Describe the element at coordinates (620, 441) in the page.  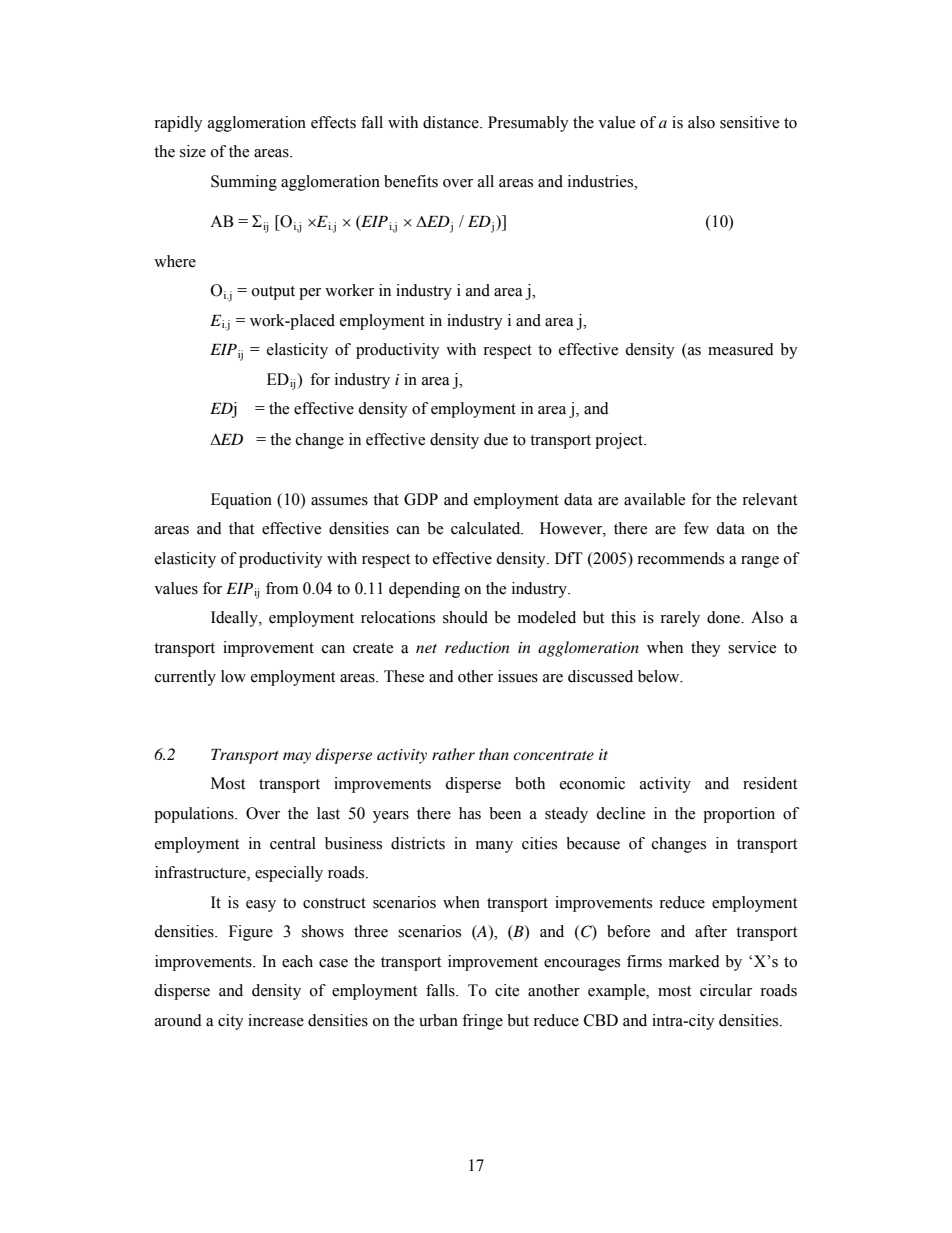
I see `project` at that location.
